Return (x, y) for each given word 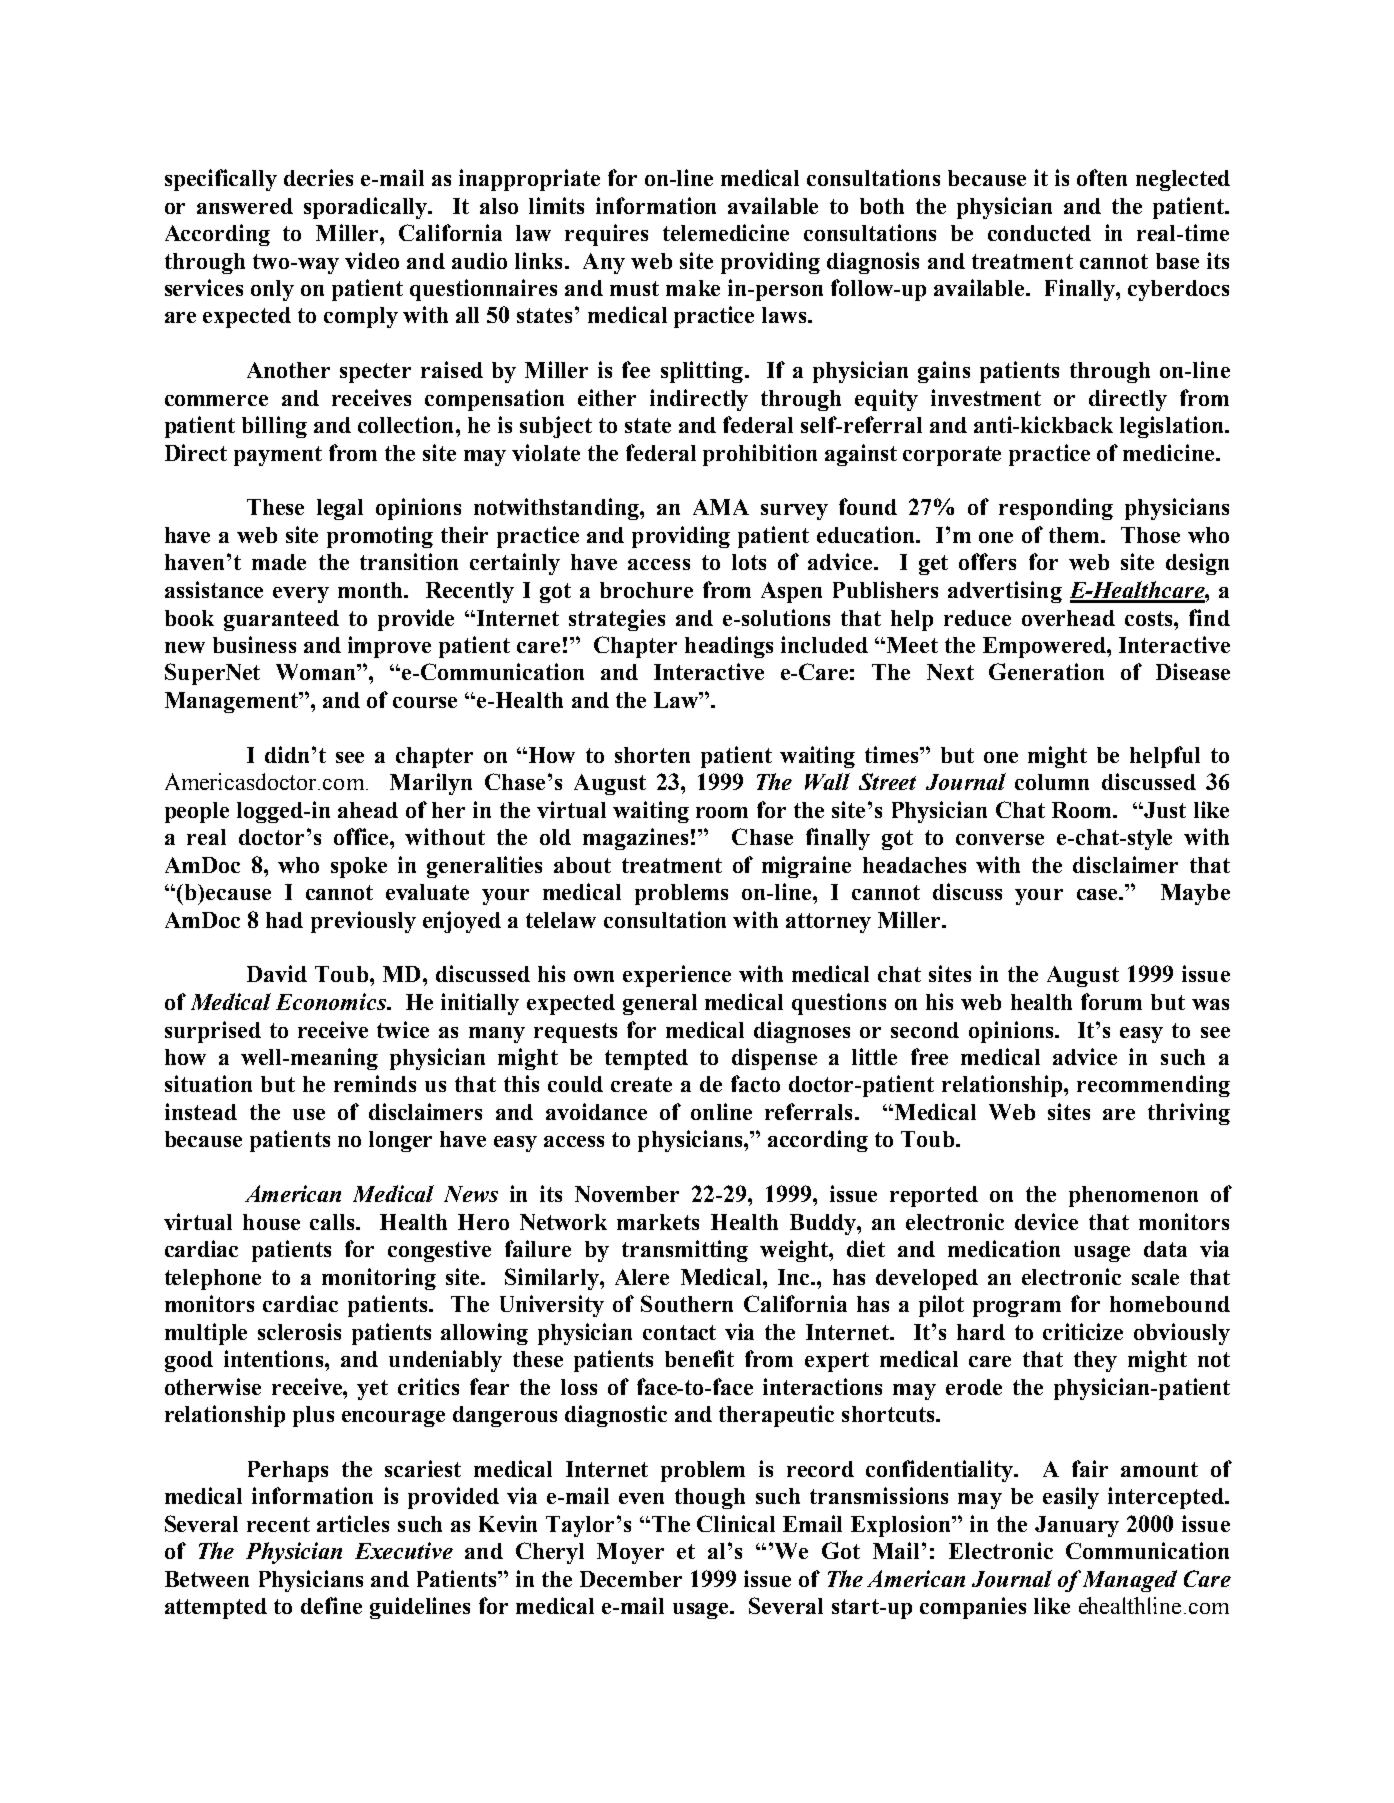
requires (606, 235)
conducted (1039, 233)
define (331, 1605)
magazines (635, 839)
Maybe (1195, 894)
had (284, 920)
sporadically (367, 208)
